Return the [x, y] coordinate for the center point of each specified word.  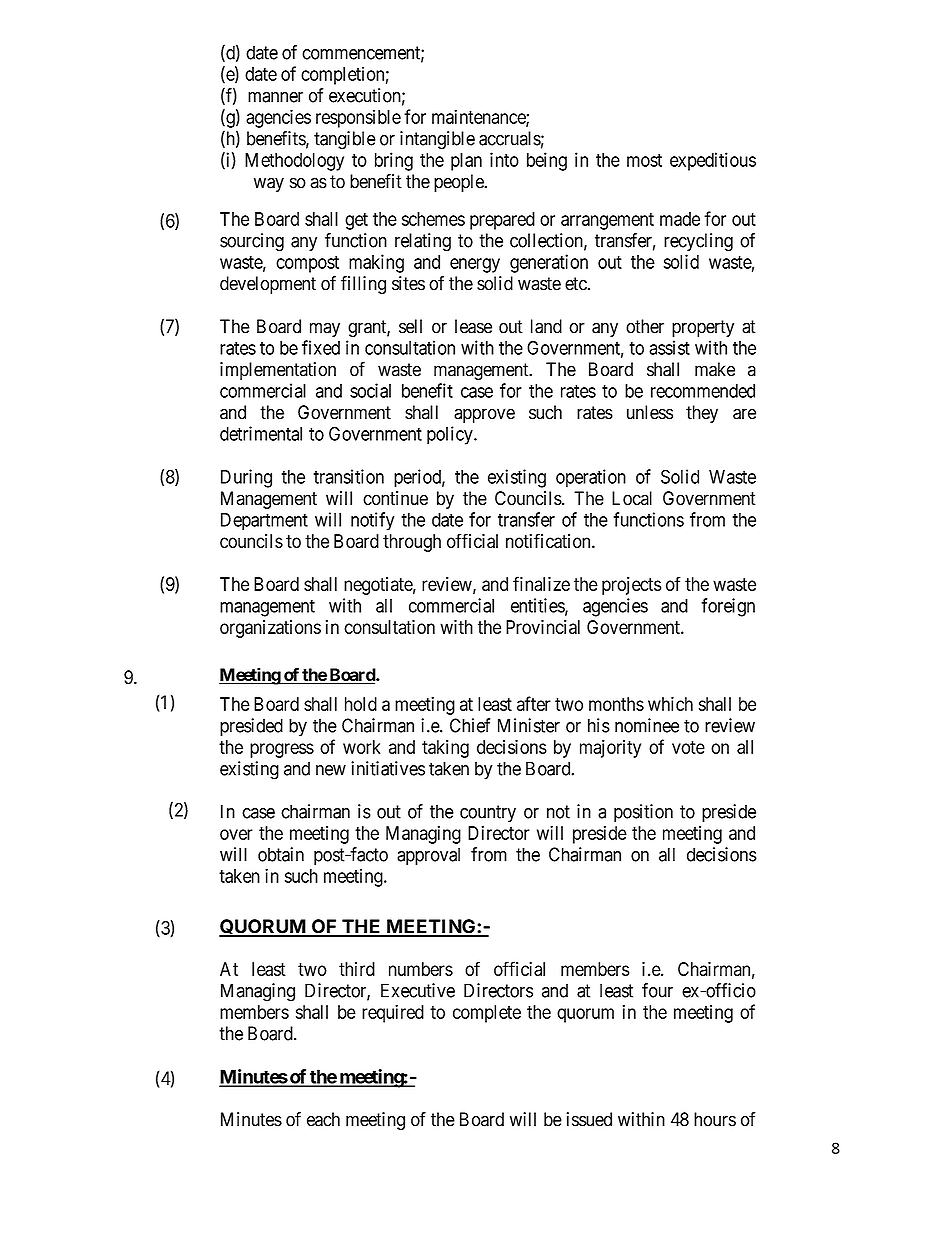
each [323, 1119]
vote [688, 747]
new [331, 770]
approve [484, 415]
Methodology [294, 162]
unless [650, 412]
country [488, 813]
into [504, 159]
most [644, 160]
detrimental [261, 433]
